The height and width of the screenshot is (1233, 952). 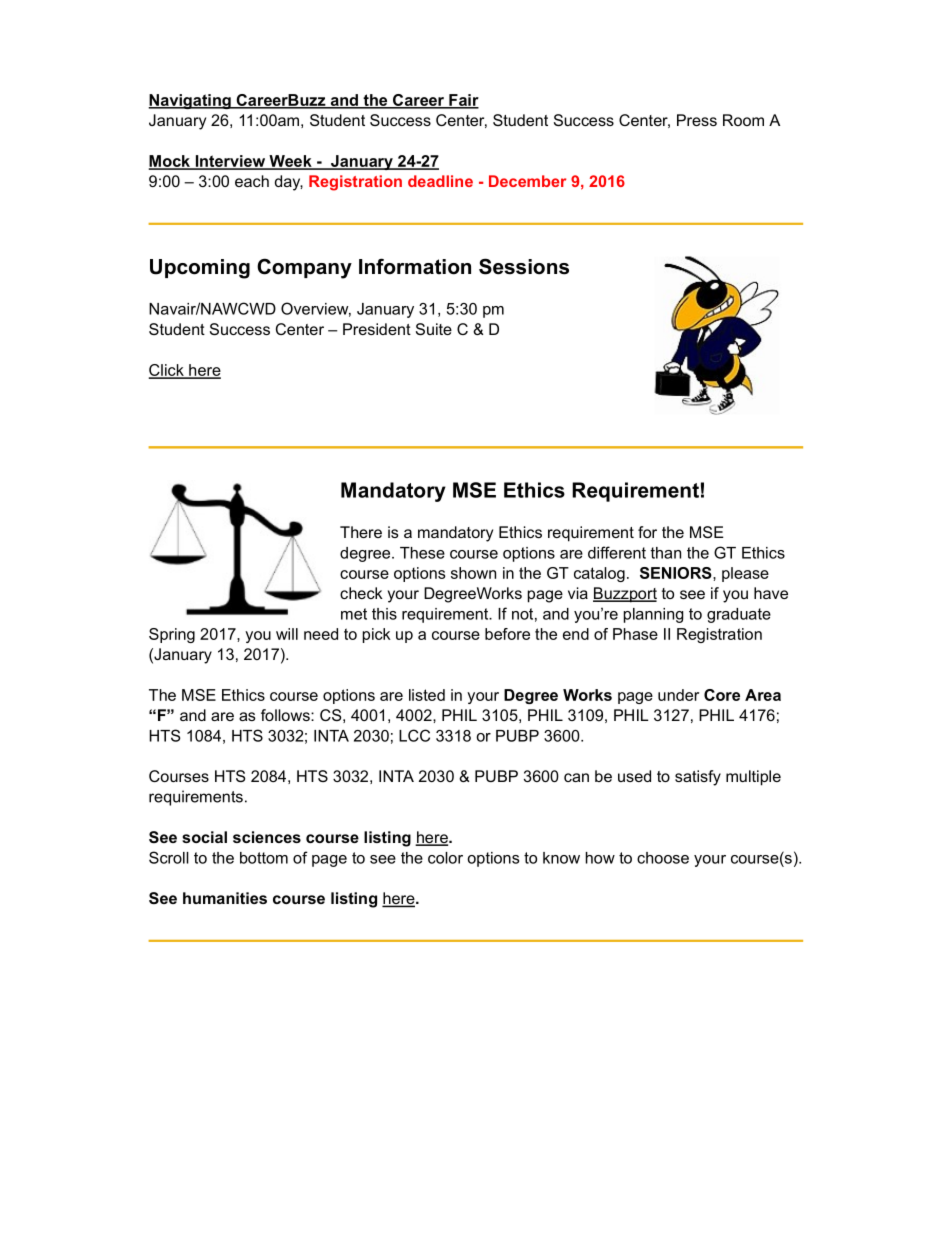 What do you see at coordinates (697, 120) in the screenshot?
I see `Press` at bounding box center [697, 120].
